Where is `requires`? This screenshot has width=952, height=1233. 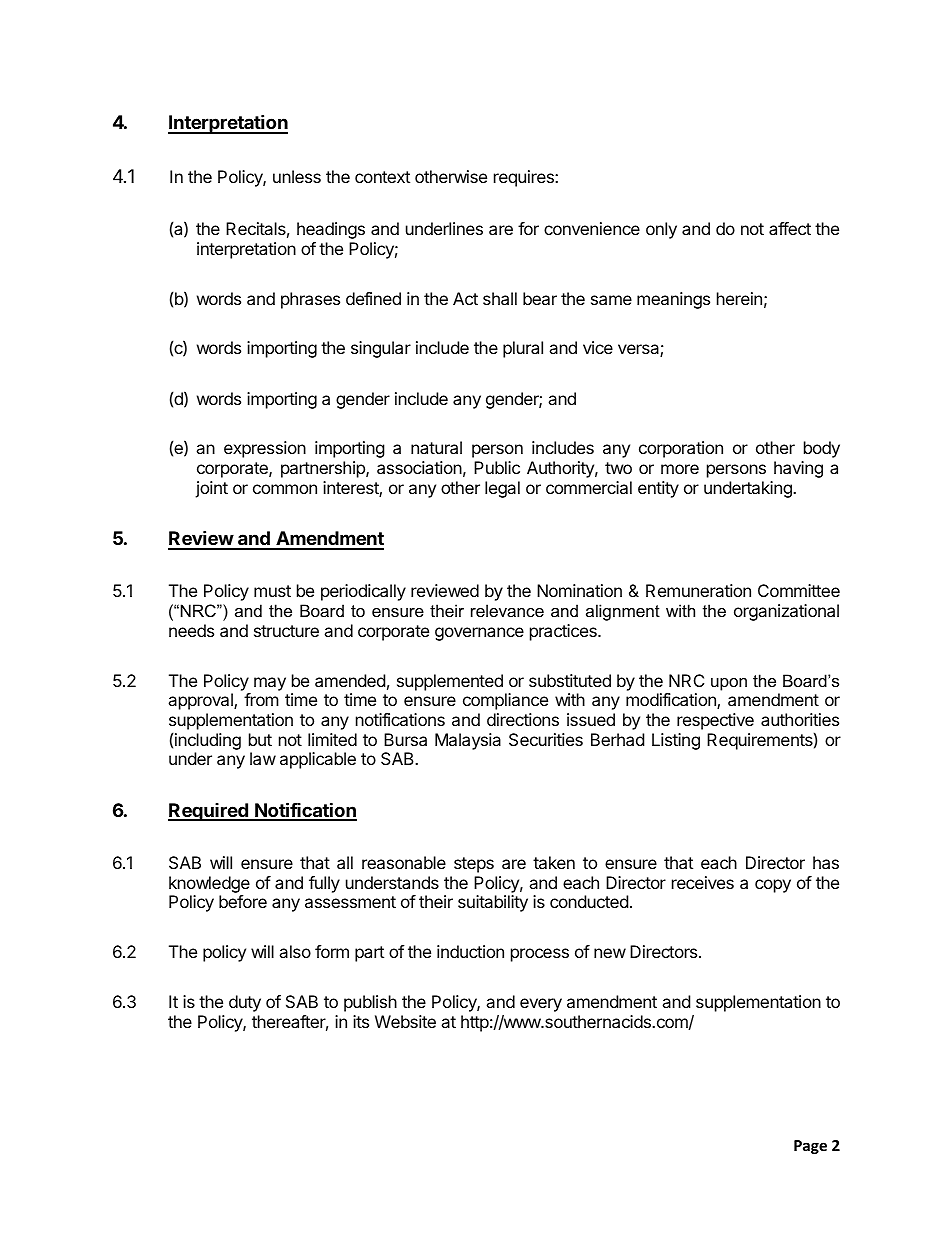 requires is located at coordinates (525, 178).
